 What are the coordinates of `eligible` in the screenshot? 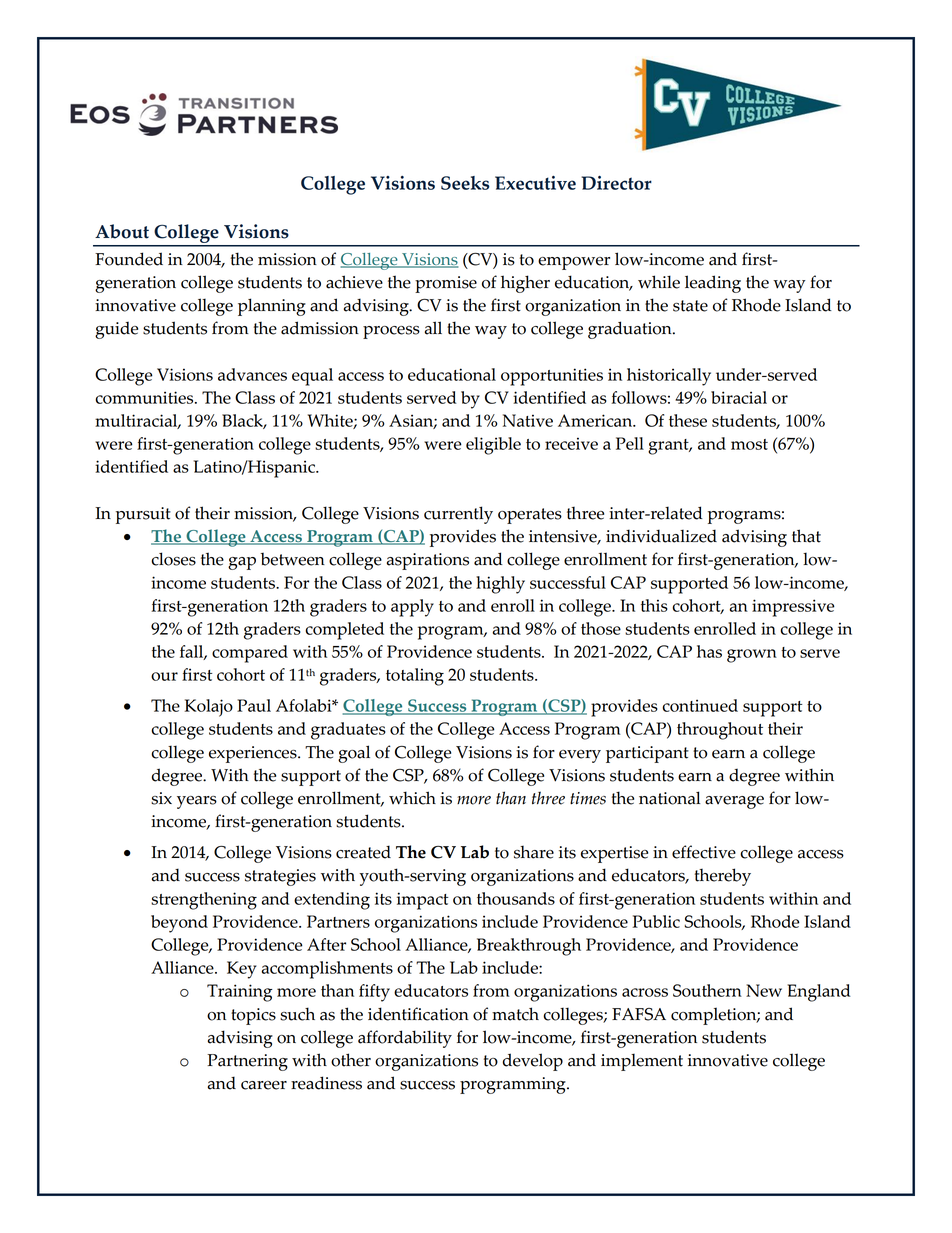 It's located at (493, 446).
